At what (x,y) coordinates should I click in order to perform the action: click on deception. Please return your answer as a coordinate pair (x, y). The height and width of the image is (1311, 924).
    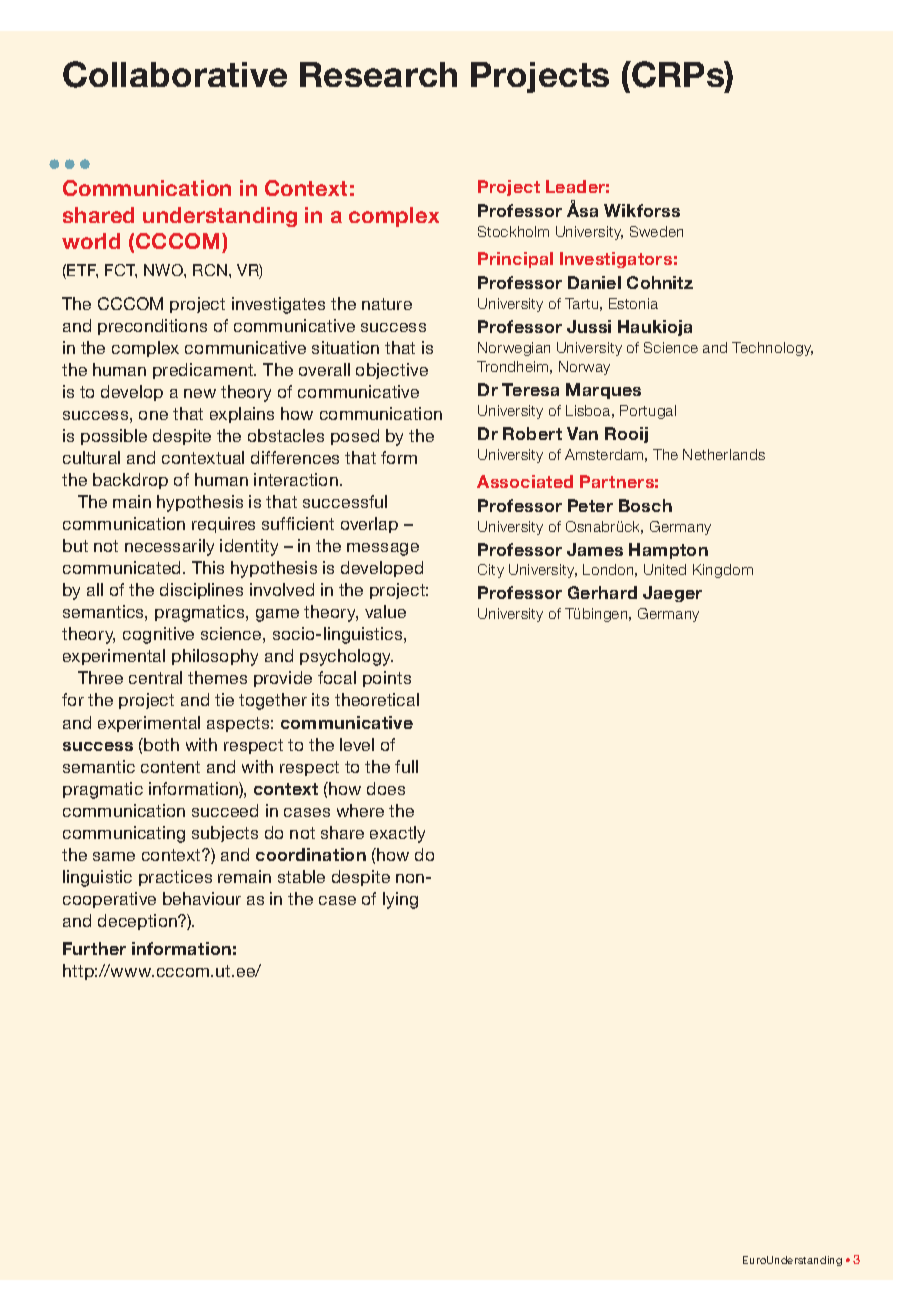
    Looking at the image, I should click on (139, 922).
